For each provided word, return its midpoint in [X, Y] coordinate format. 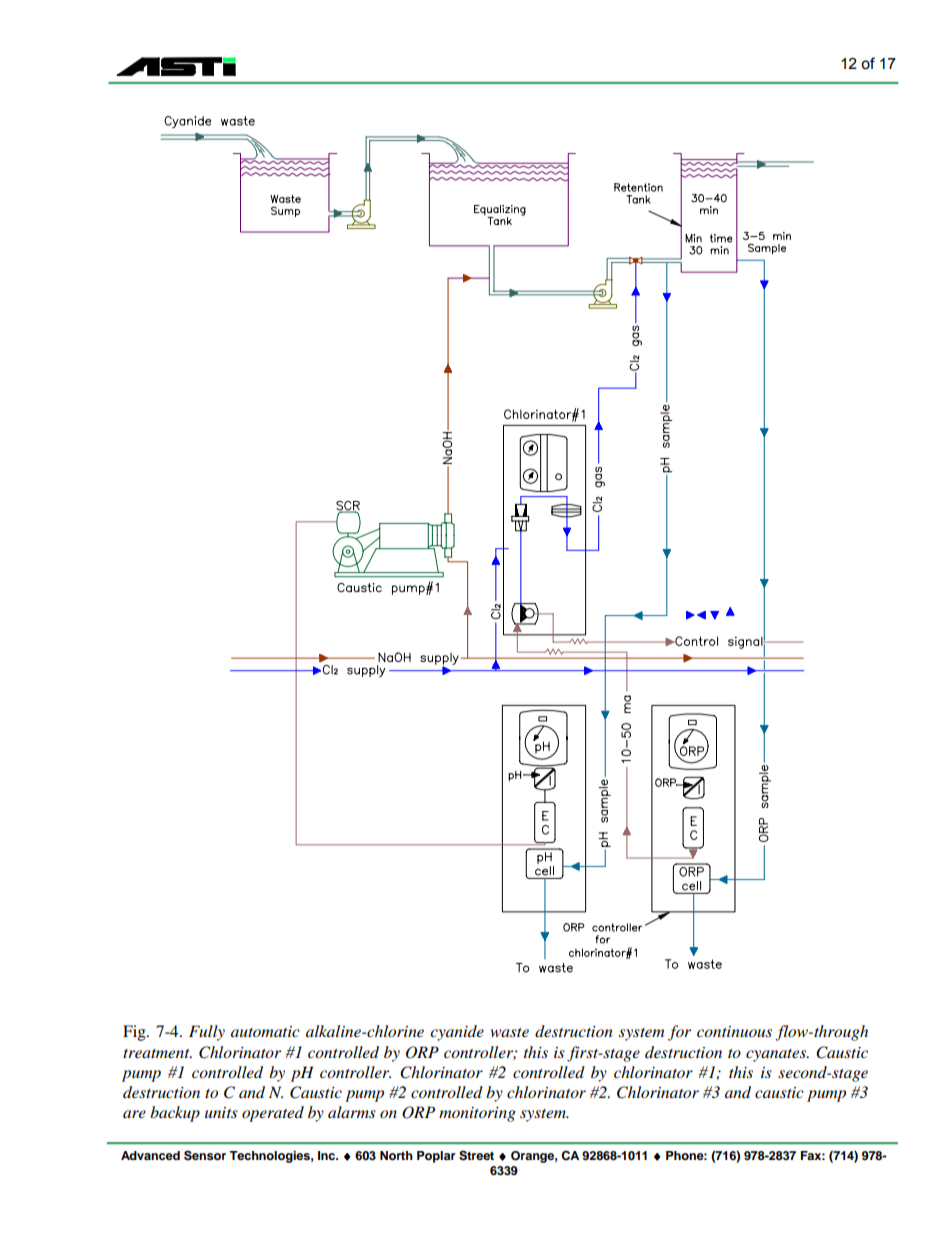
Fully [207, 1033]
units [221, 1112]
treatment [157, 1053]
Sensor [205, 1155]
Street [476, 1155]
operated [273, 1114]
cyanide [457, 1033]
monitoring [477, 1114]
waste [510, 1032]
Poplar [436, 1157]
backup [175, 1114]
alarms [352, 1112]
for [679, 1033]
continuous [734, 1031]
